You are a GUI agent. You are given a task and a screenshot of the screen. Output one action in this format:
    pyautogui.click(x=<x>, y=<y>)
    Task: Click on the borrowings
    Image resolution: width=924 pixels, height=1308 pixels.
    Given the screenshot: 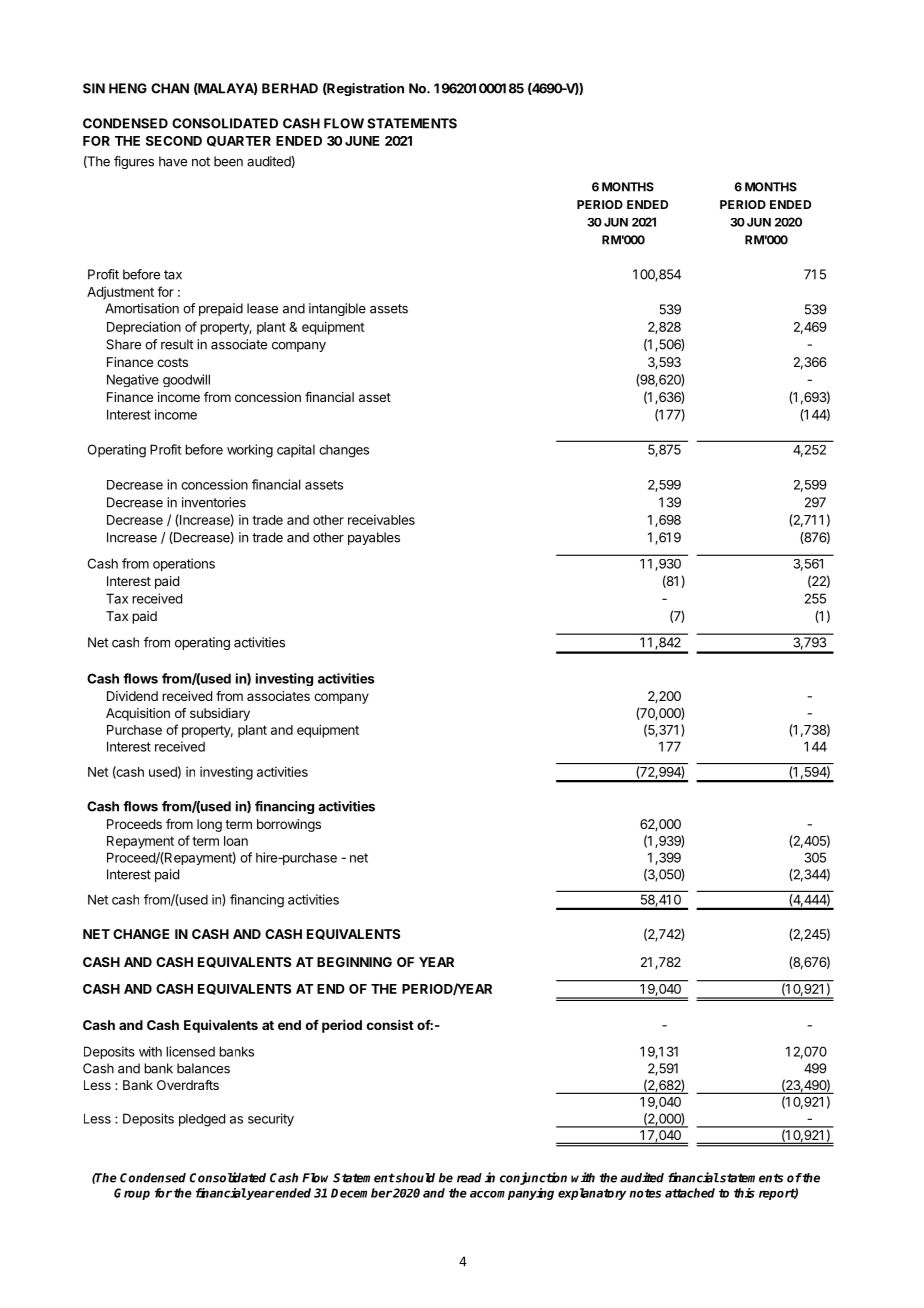 What is the action you would take?
    pyautogui.click(x=289, y=825)
